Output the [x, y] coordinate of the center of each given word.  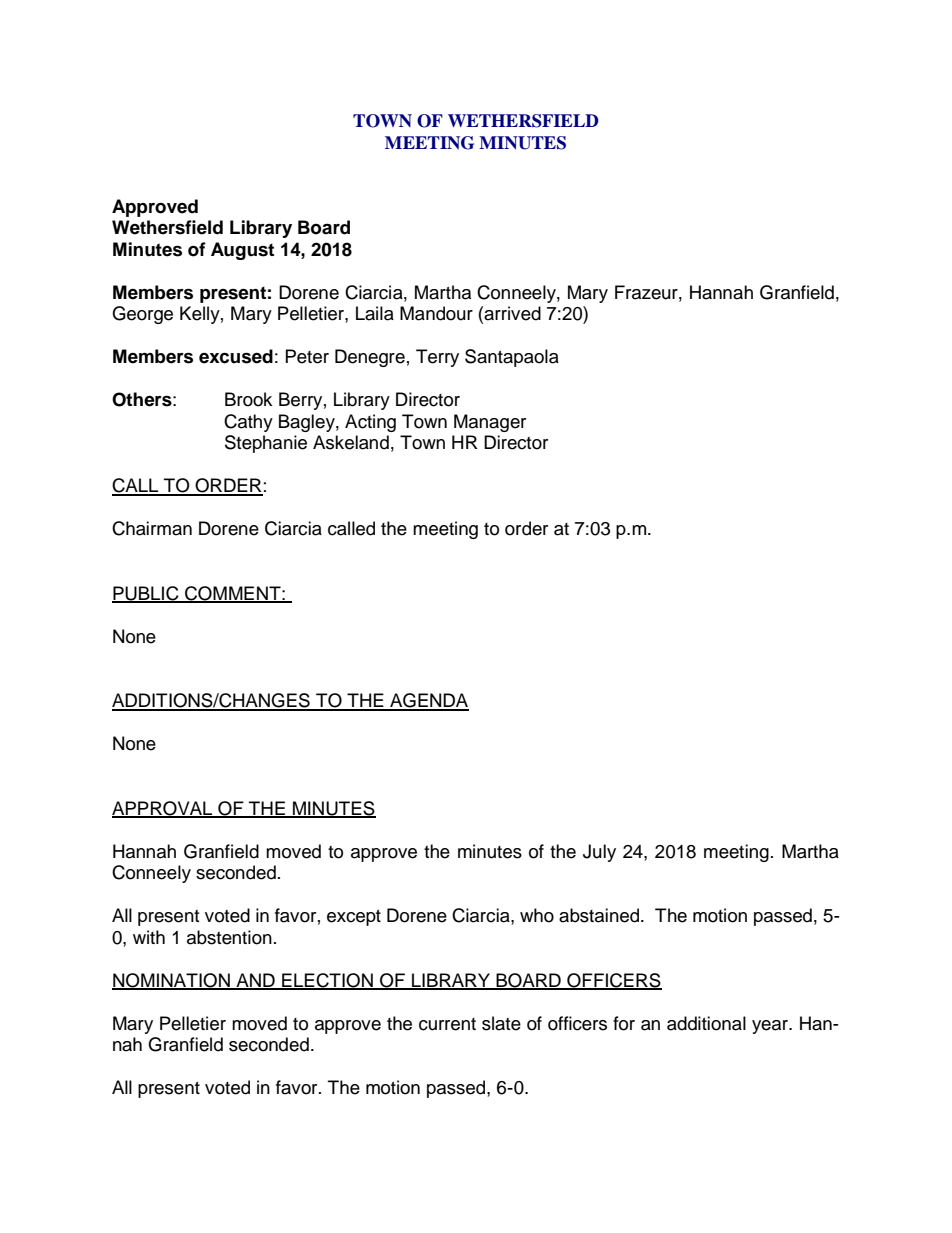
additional [706, 1023]
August [242, 251]
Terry [437, 358]
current [447, 1024]
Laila [375, 313]
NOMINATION [172, 981]
